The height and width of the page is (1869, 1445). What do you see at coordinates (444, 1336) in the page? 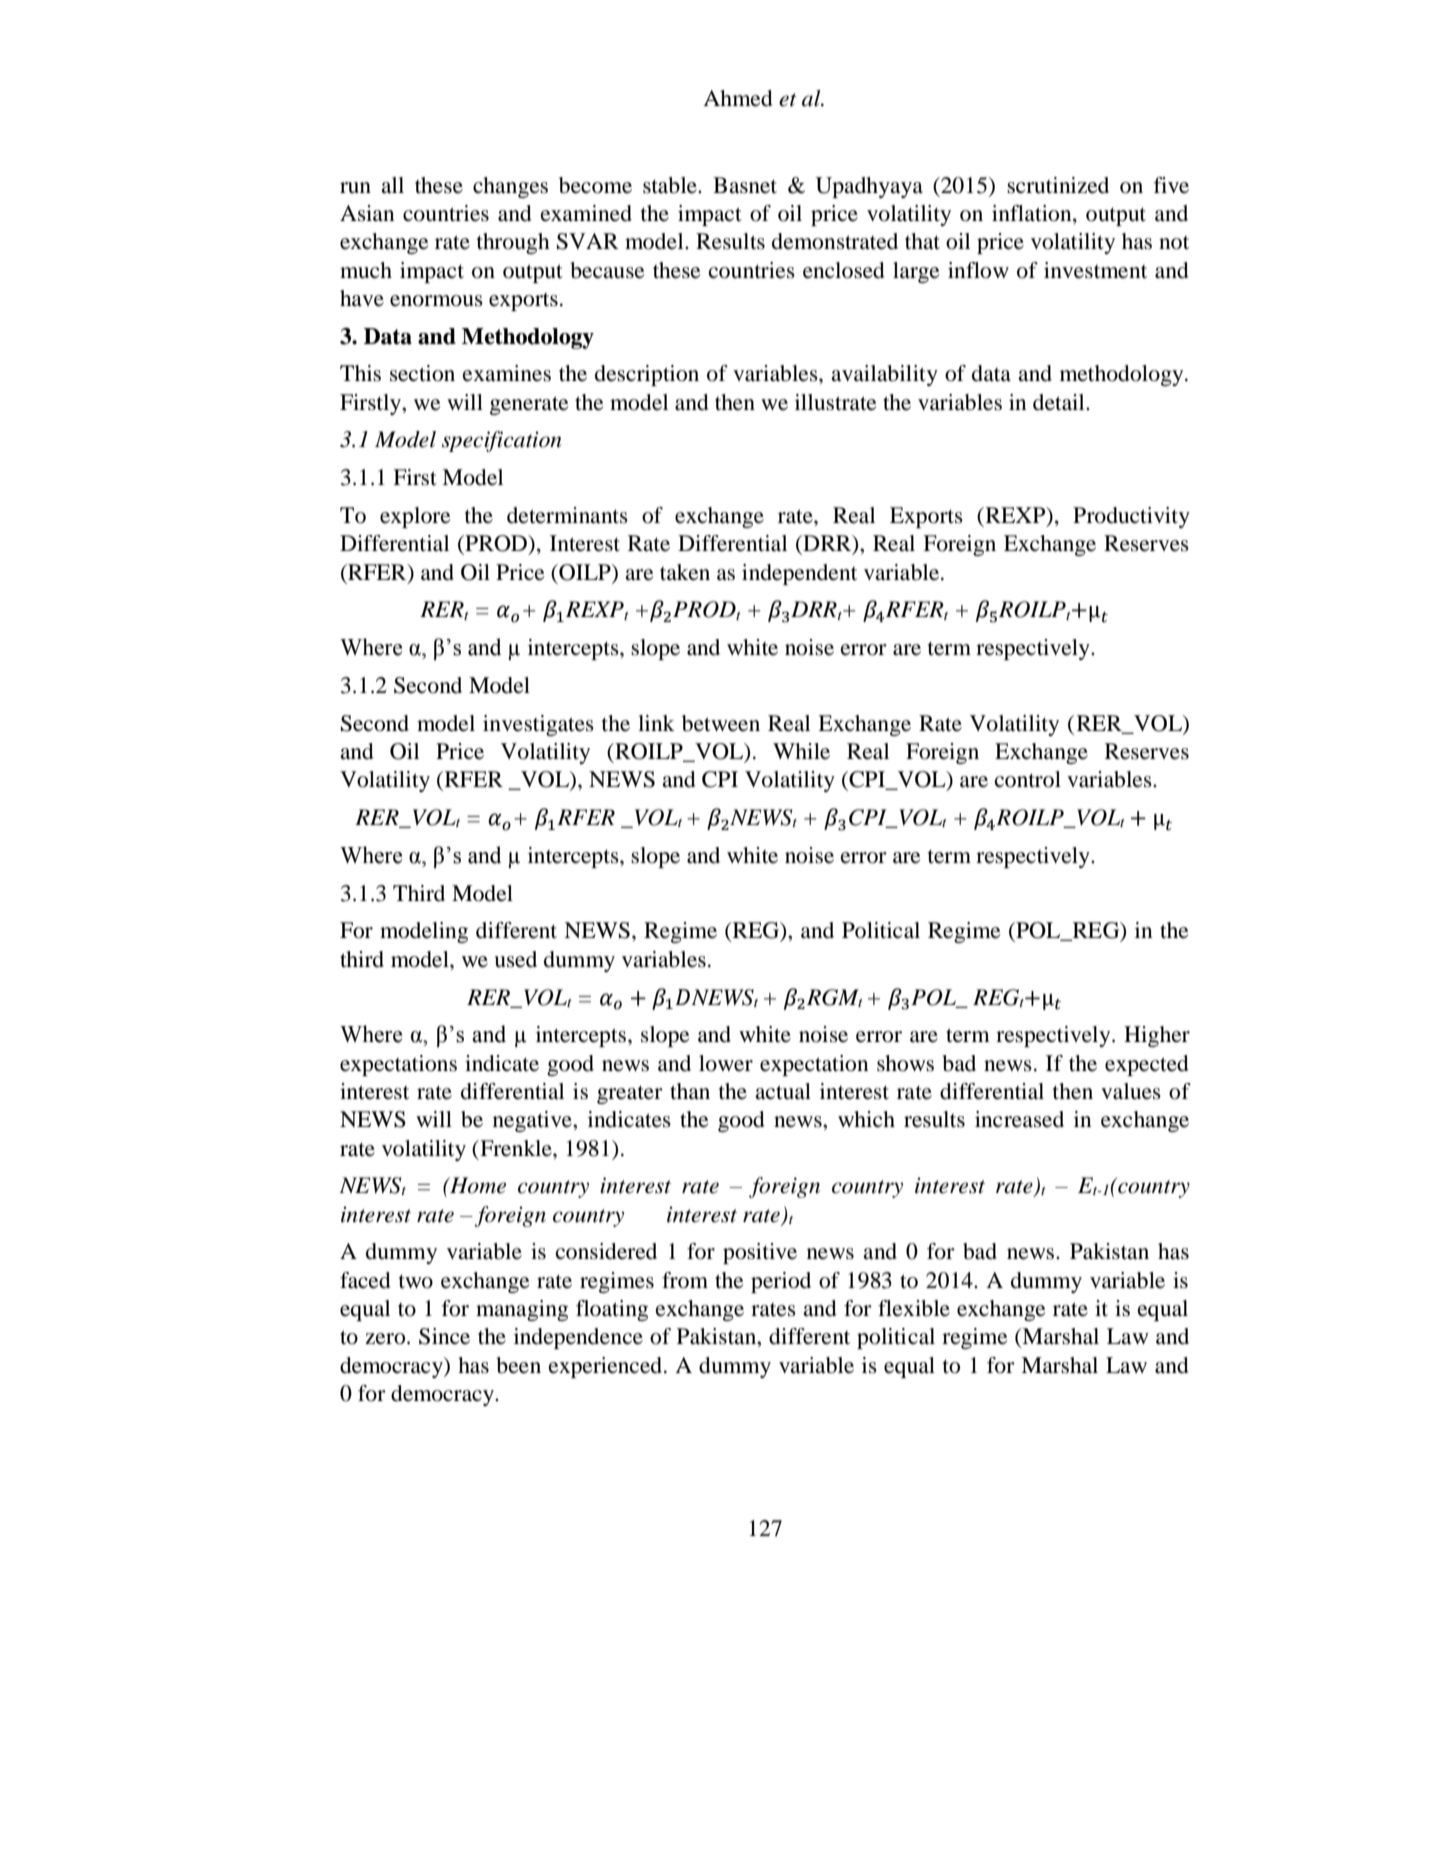
I see `Since` at bounding box center [444, 1336].
